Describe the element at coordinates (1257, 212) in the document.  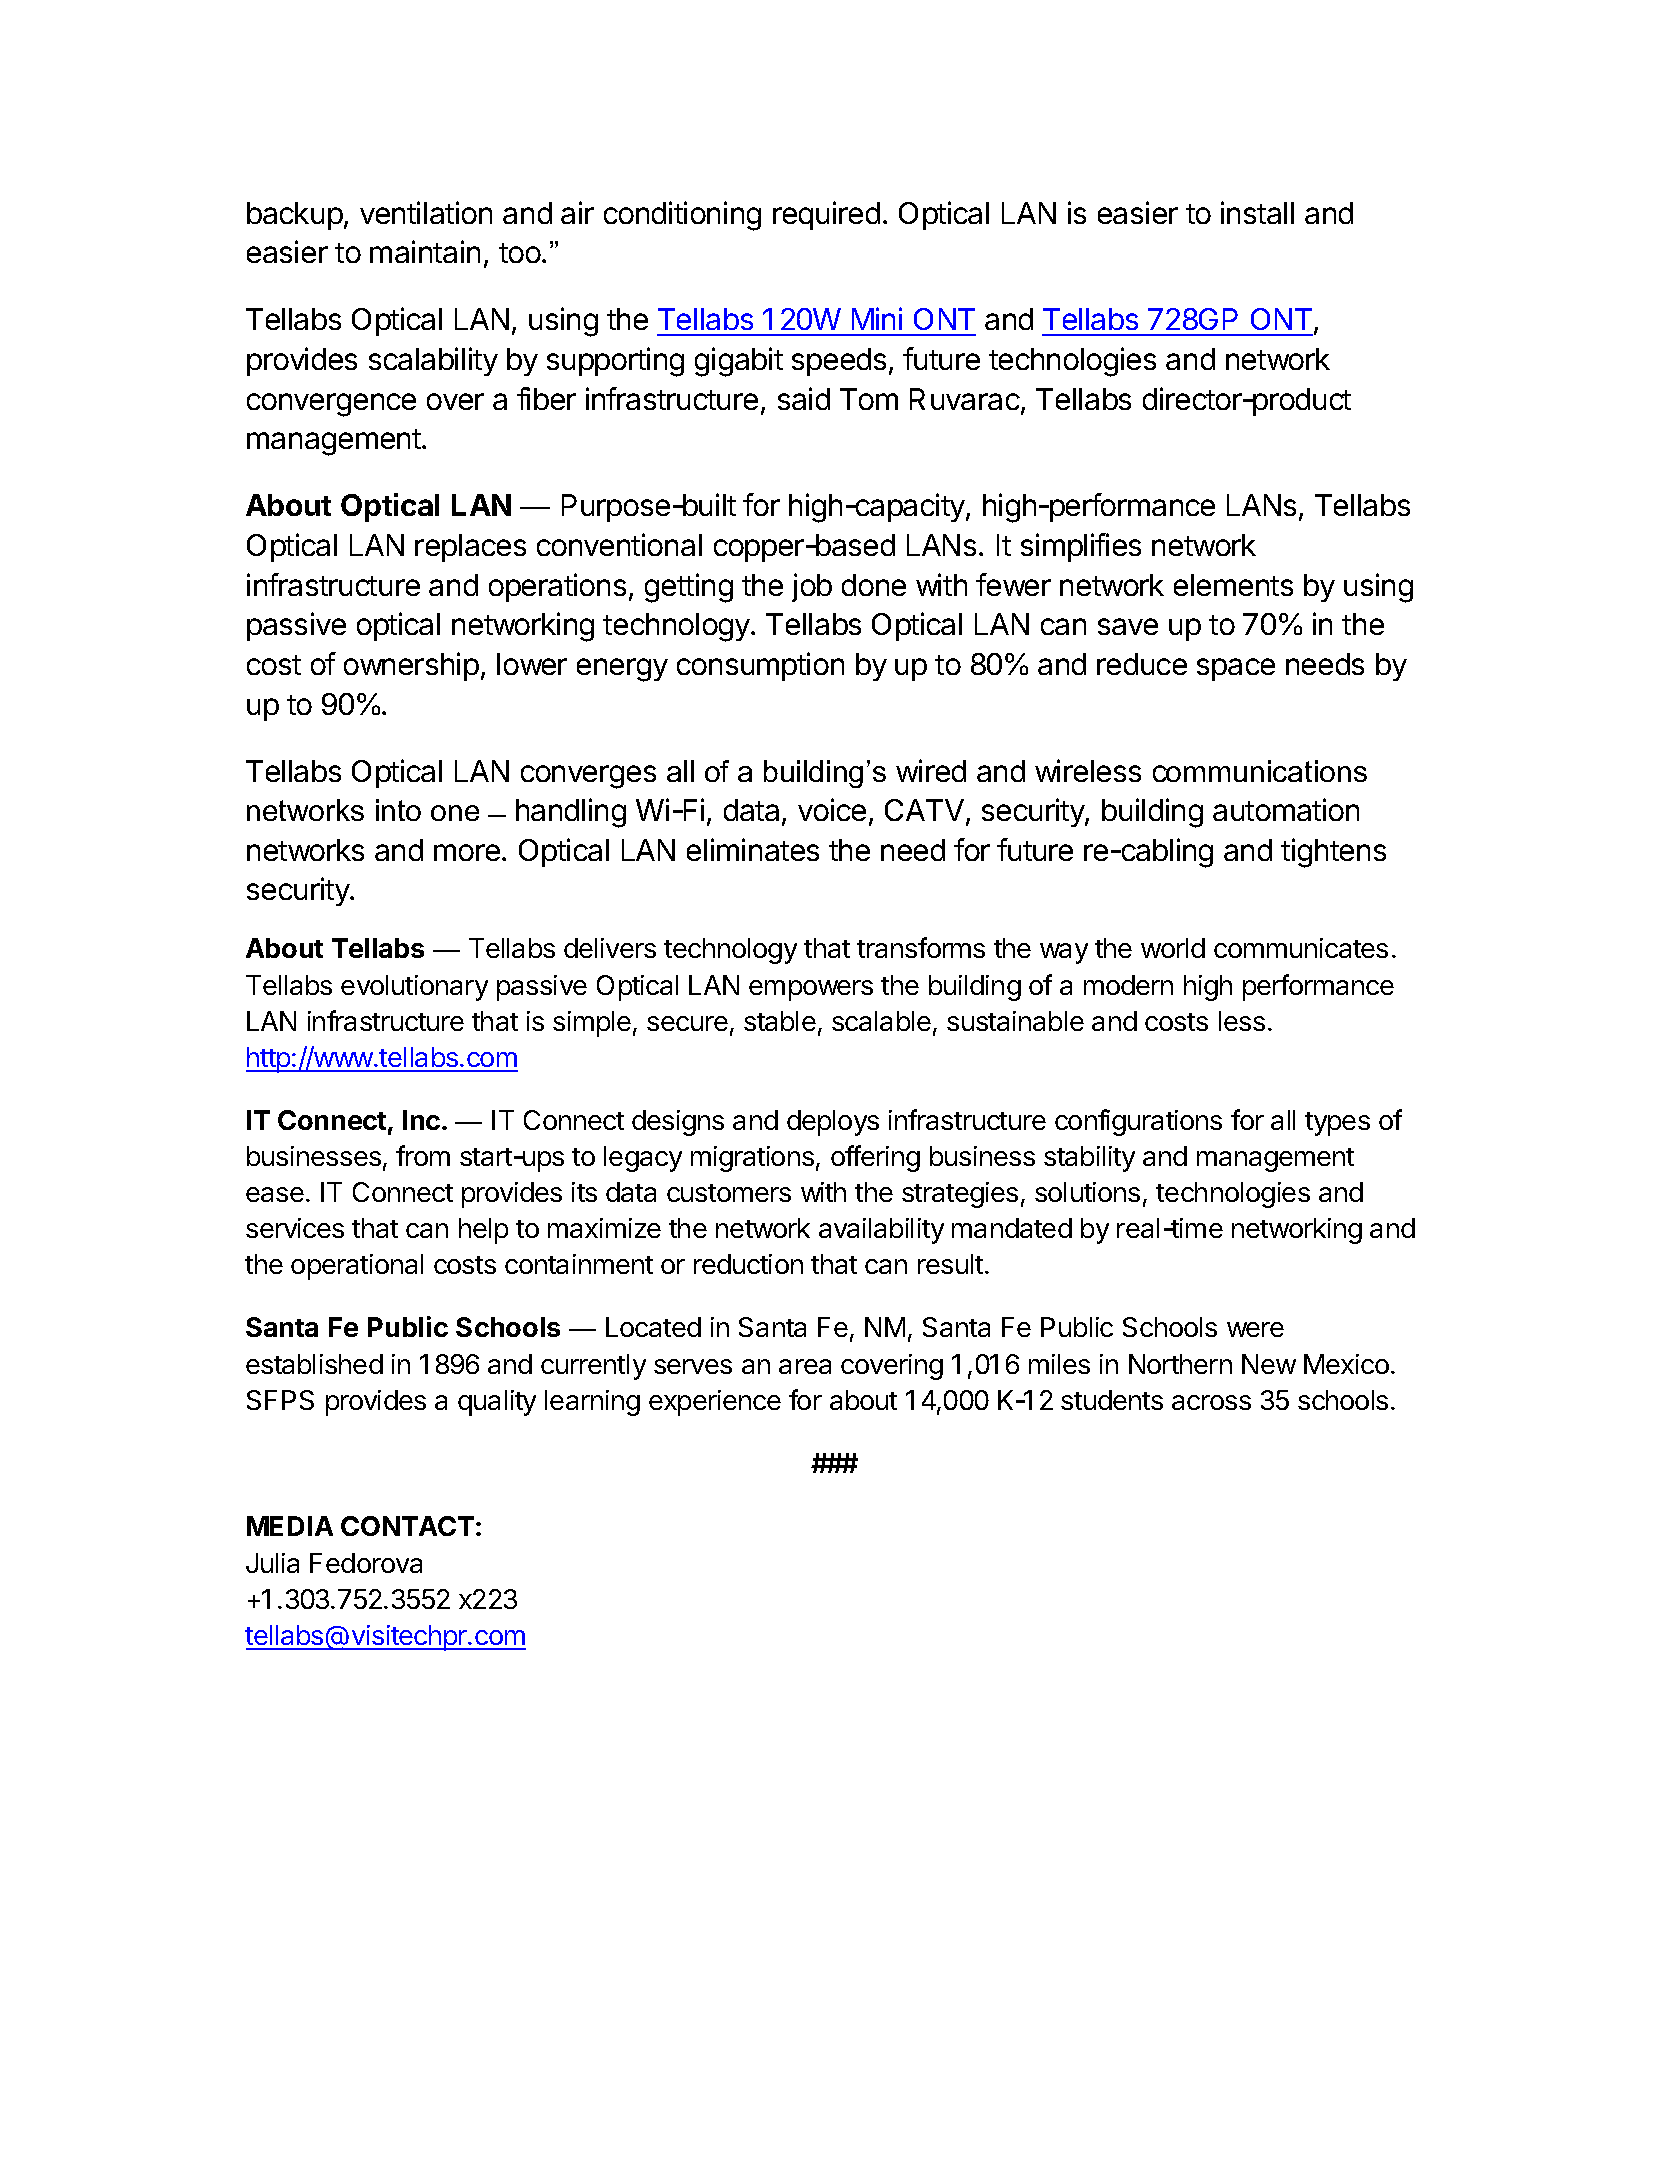
I see `install` at that location.
